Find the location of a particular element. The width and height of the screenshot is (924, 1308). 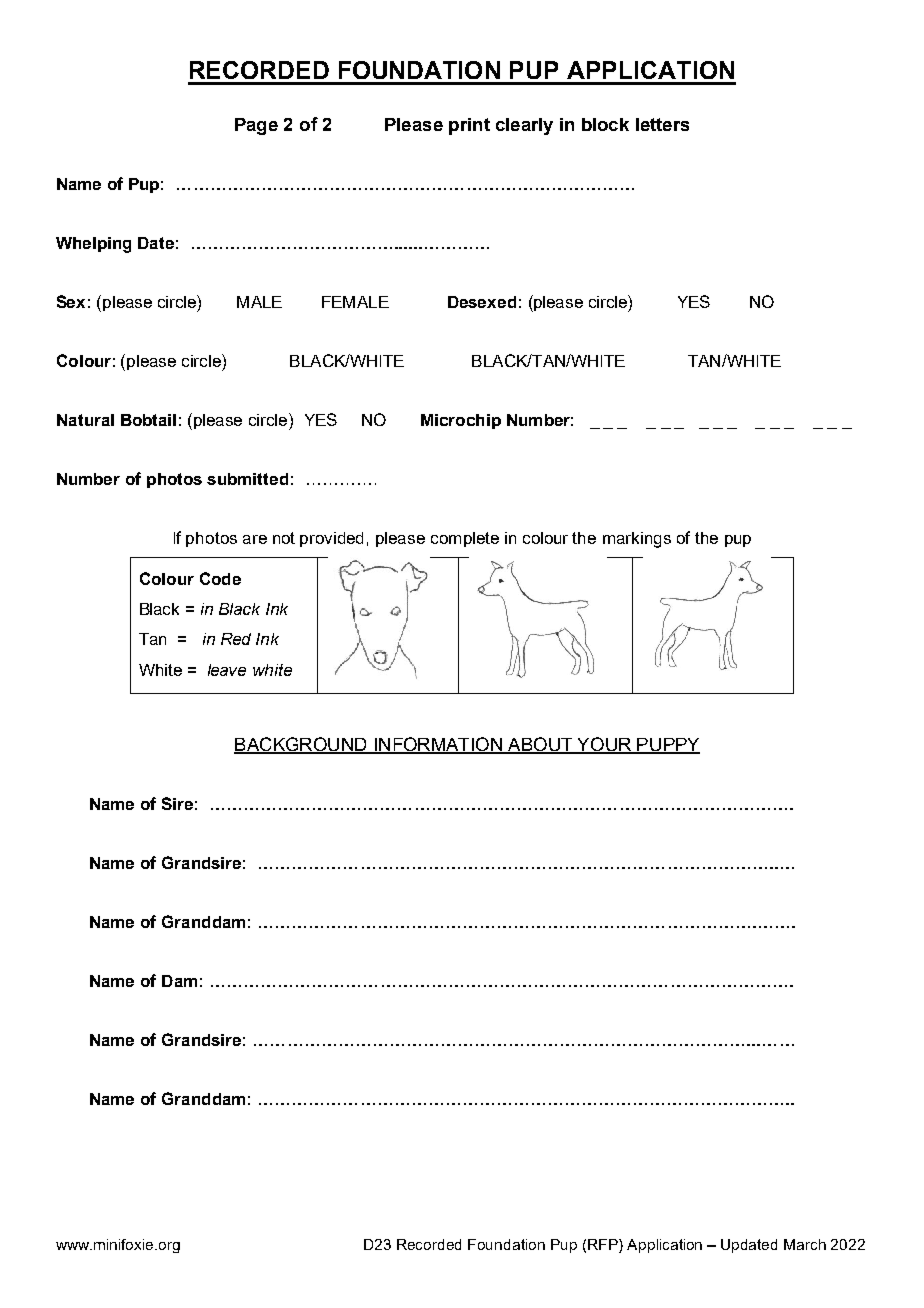

YOUR is located at coordinates (604, 745).
